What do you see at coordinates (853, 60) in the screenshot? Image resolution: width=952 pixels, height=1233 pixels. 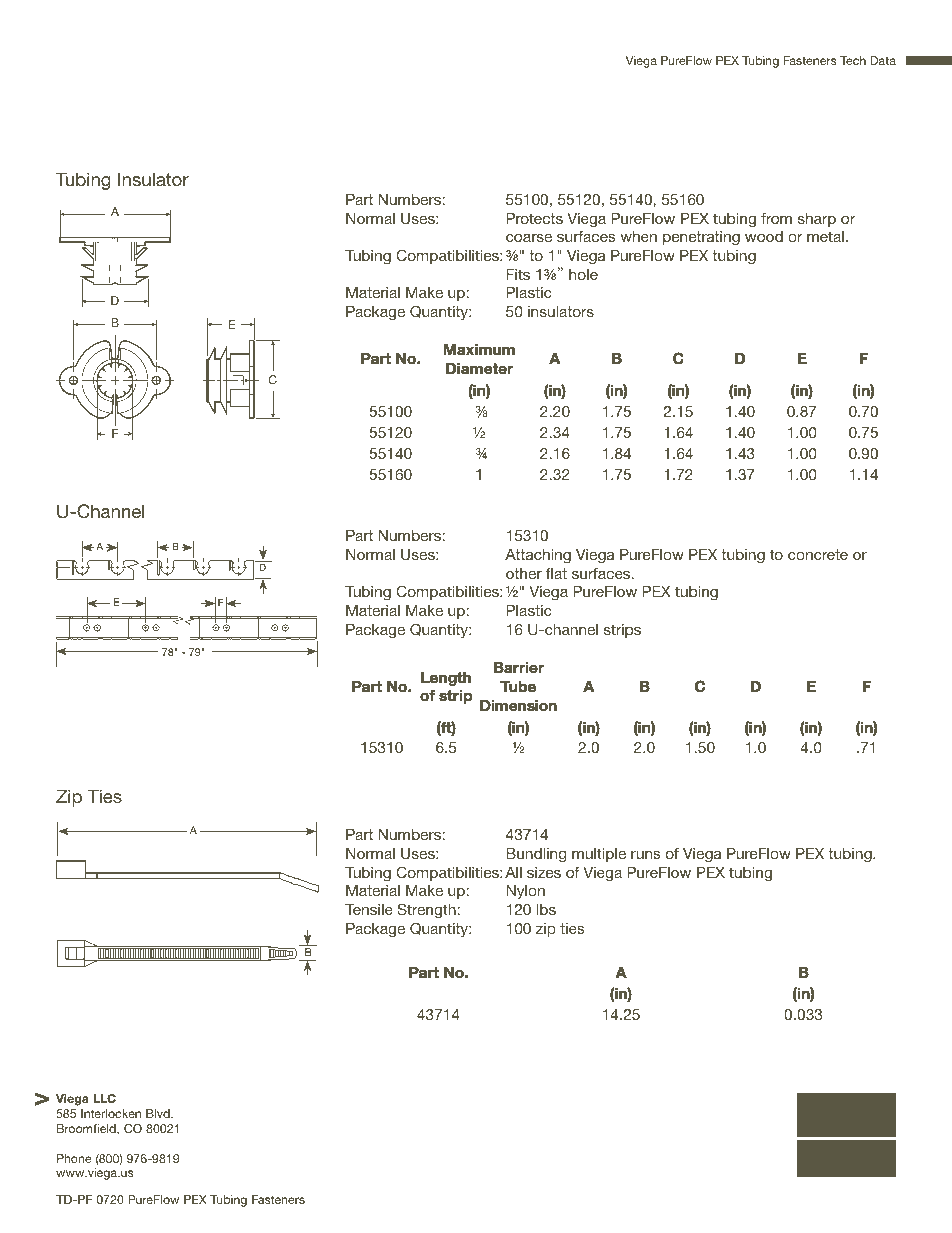 I see `Tech` at bounding box center [853, 60].
